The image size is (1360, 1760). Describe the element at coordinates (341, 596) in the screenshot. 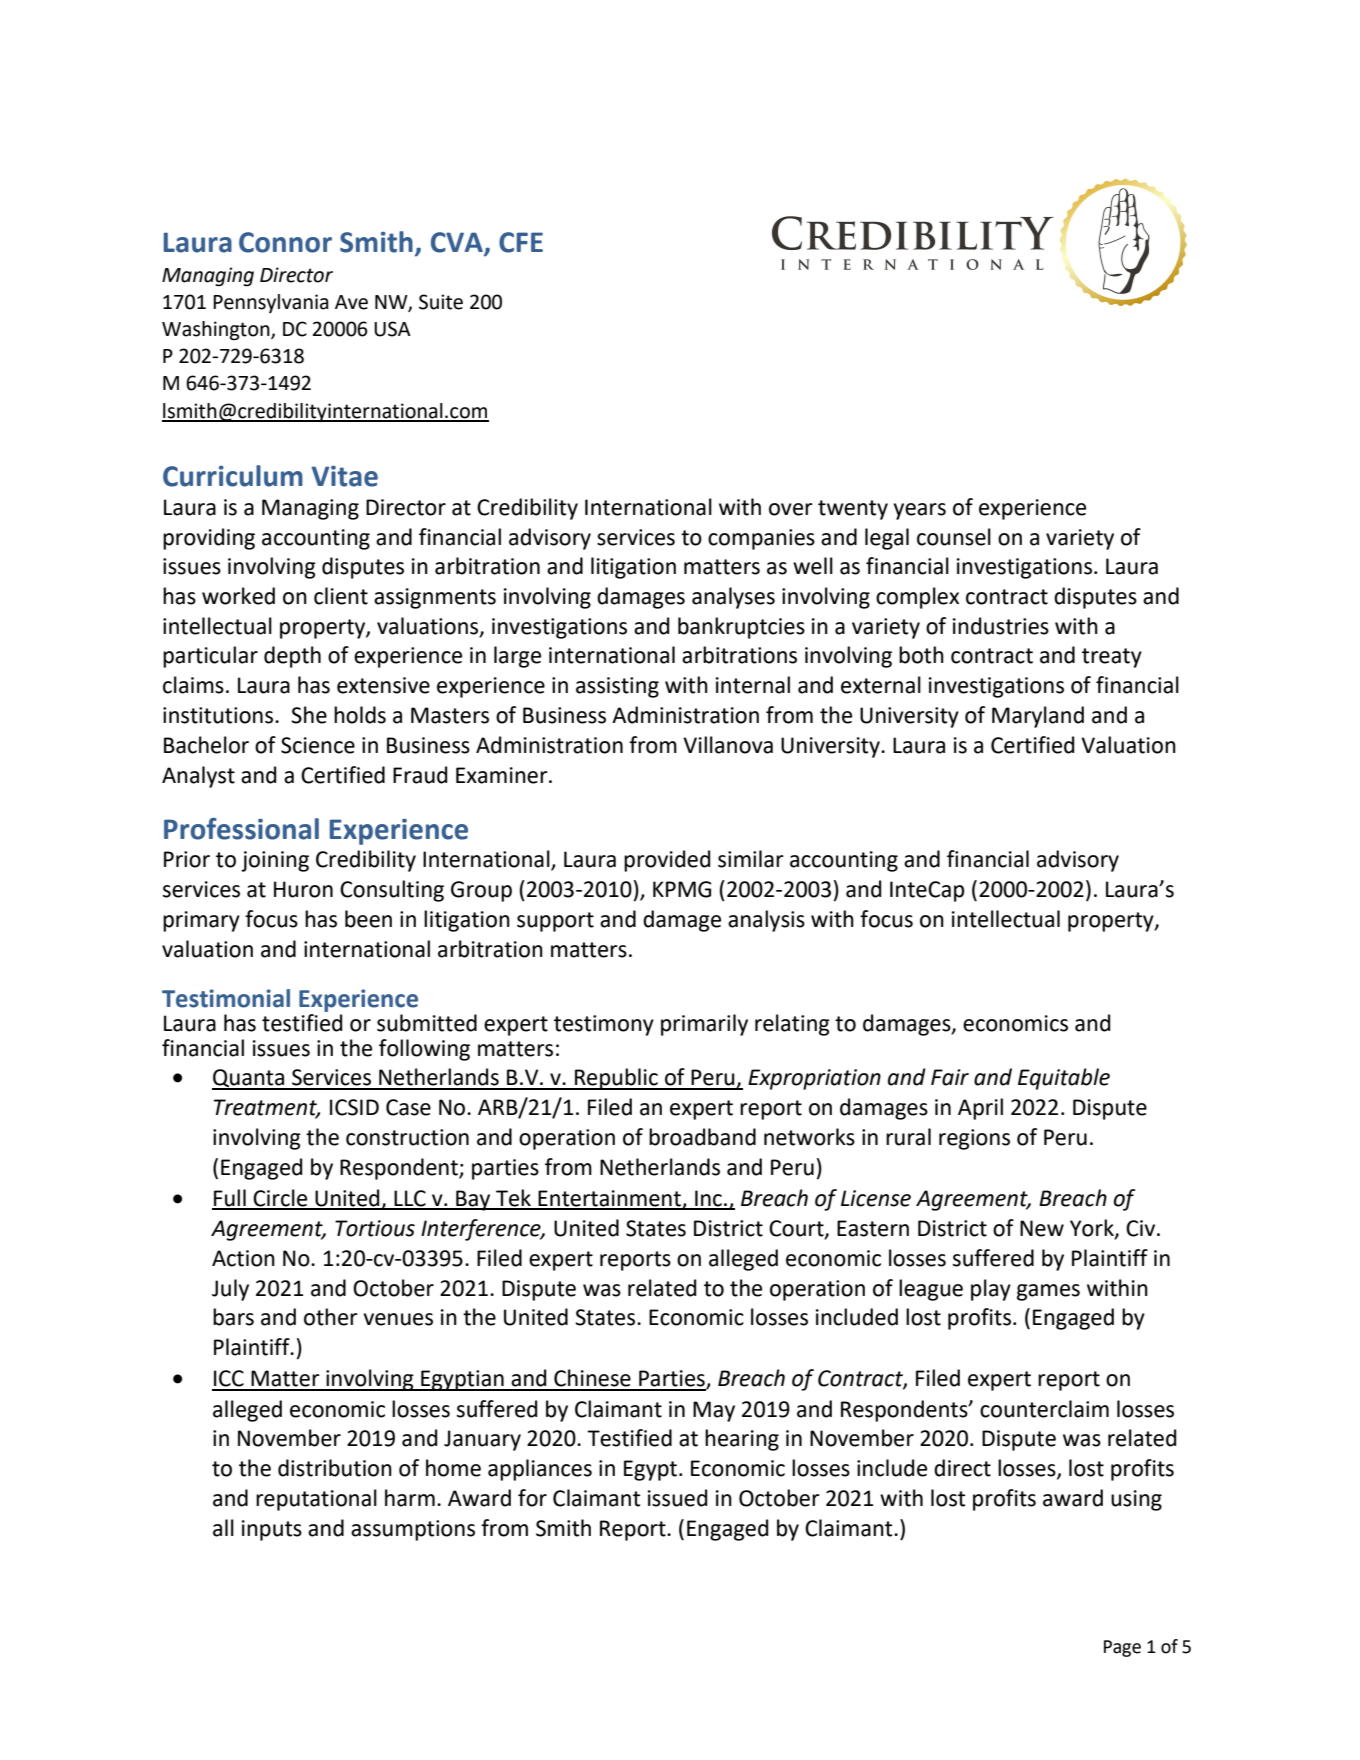

I see `client` at that location.
